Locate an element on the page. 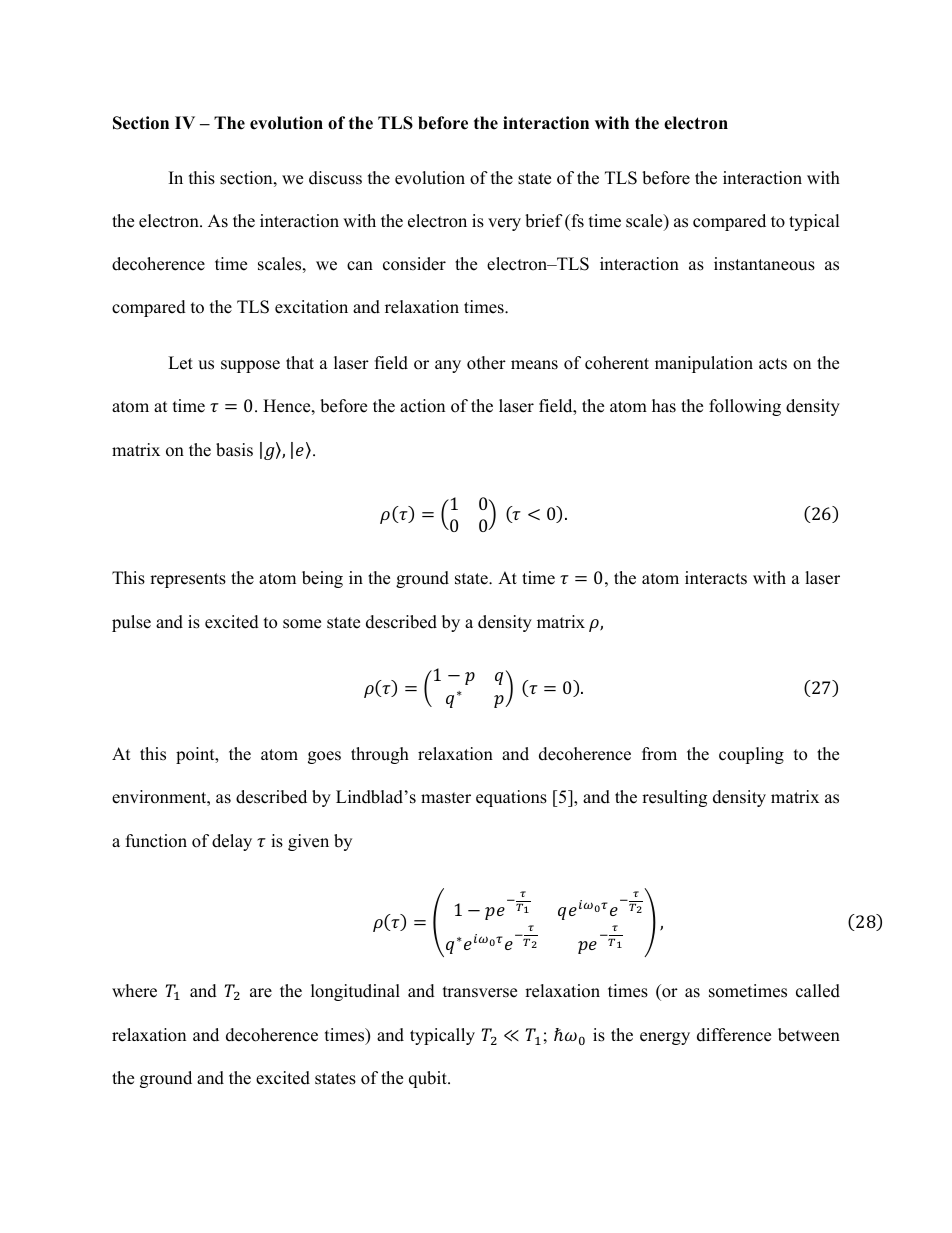 Image resolution: width=952 pixels, height=1233 pixels. instantaneous is located at coordinates (764, 264).
